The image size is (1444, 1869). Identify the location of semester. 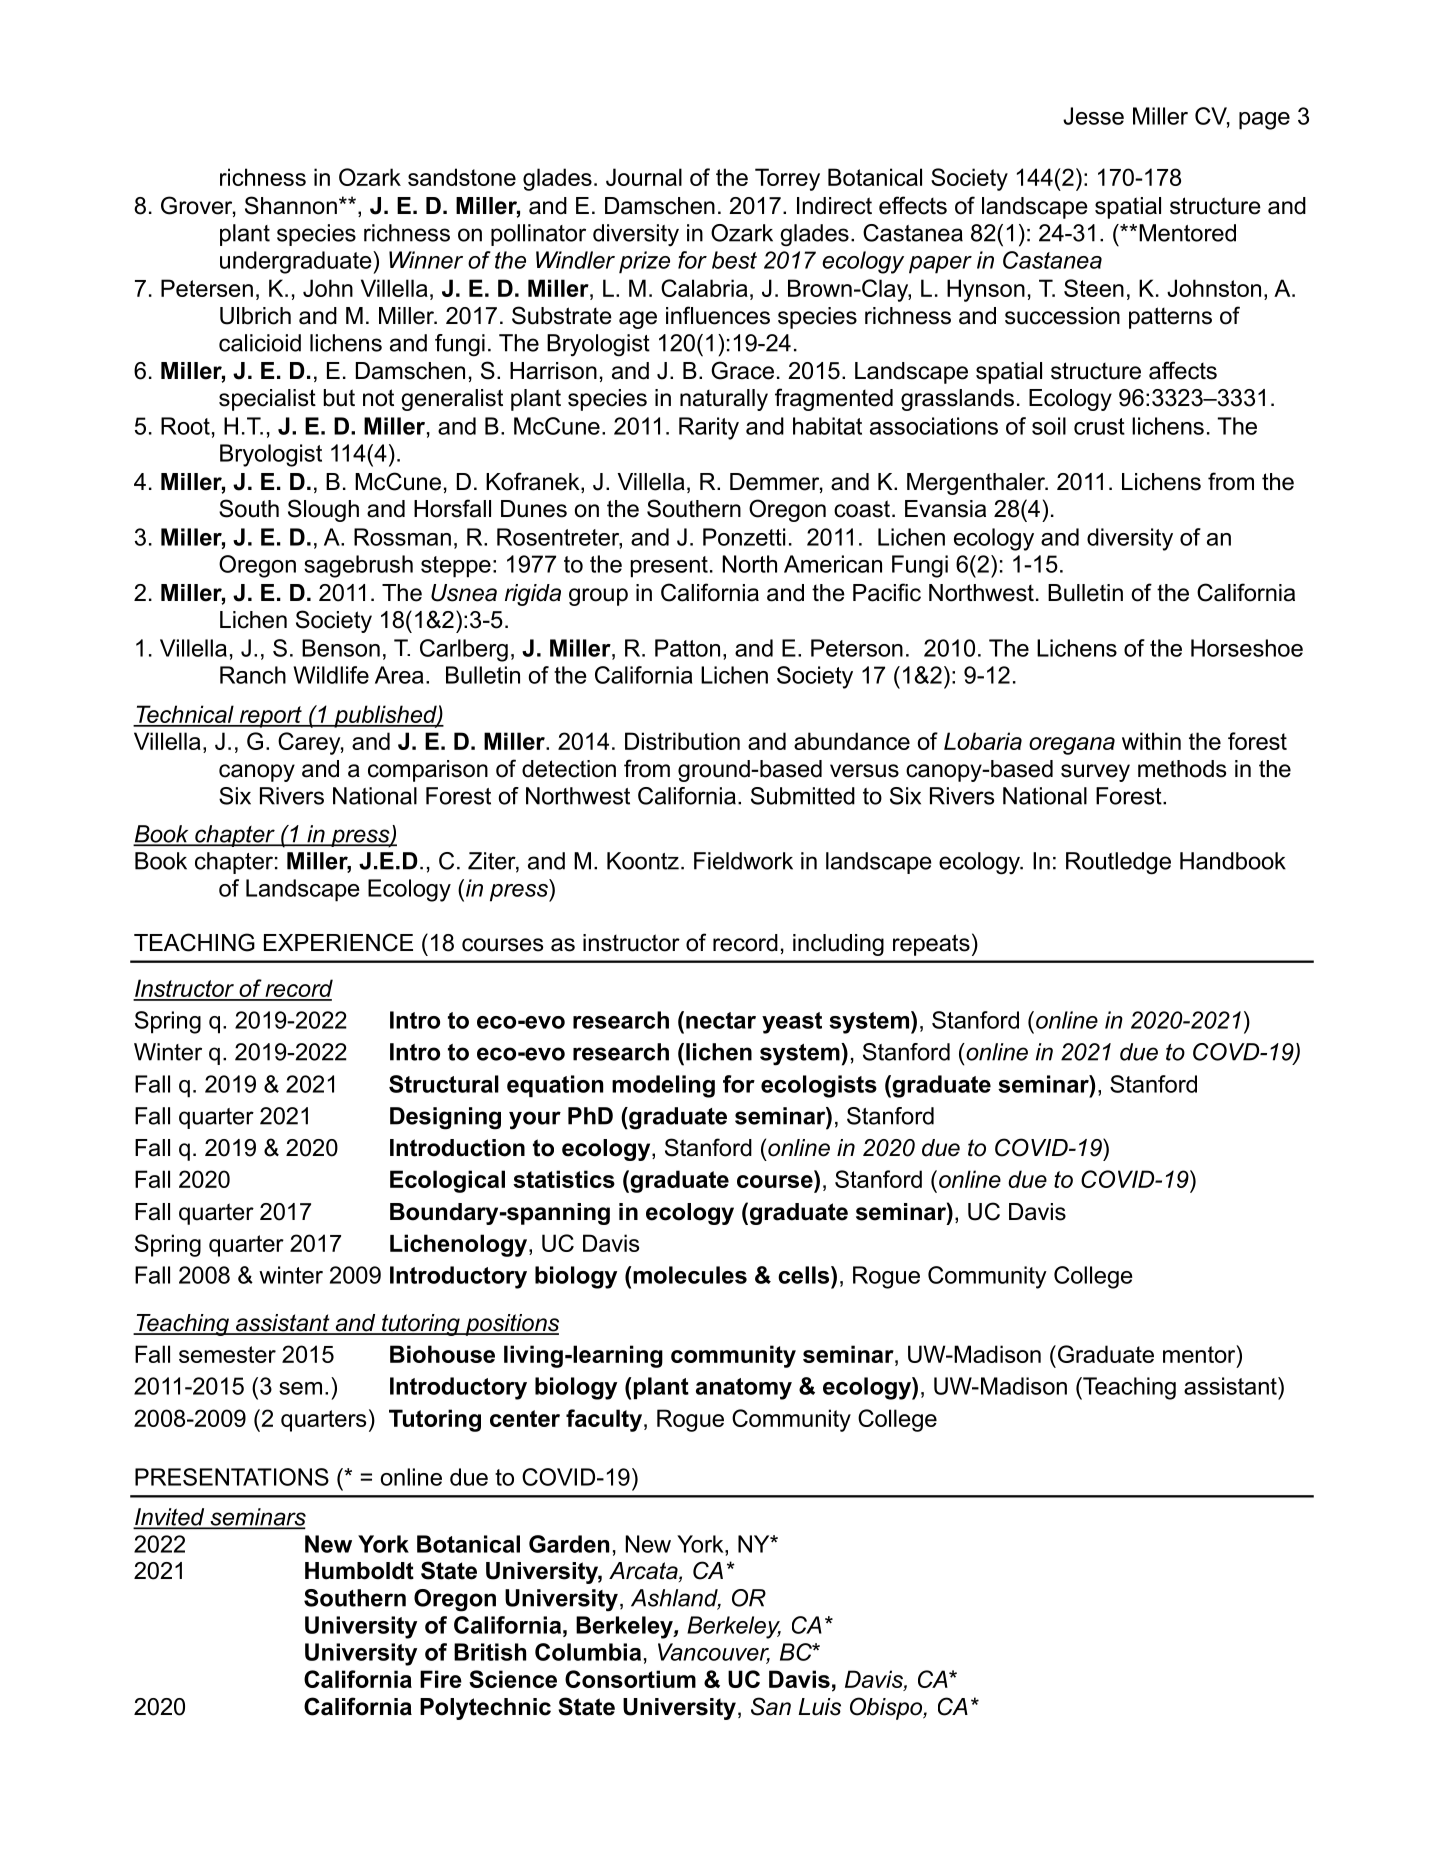
(227, 1354).
